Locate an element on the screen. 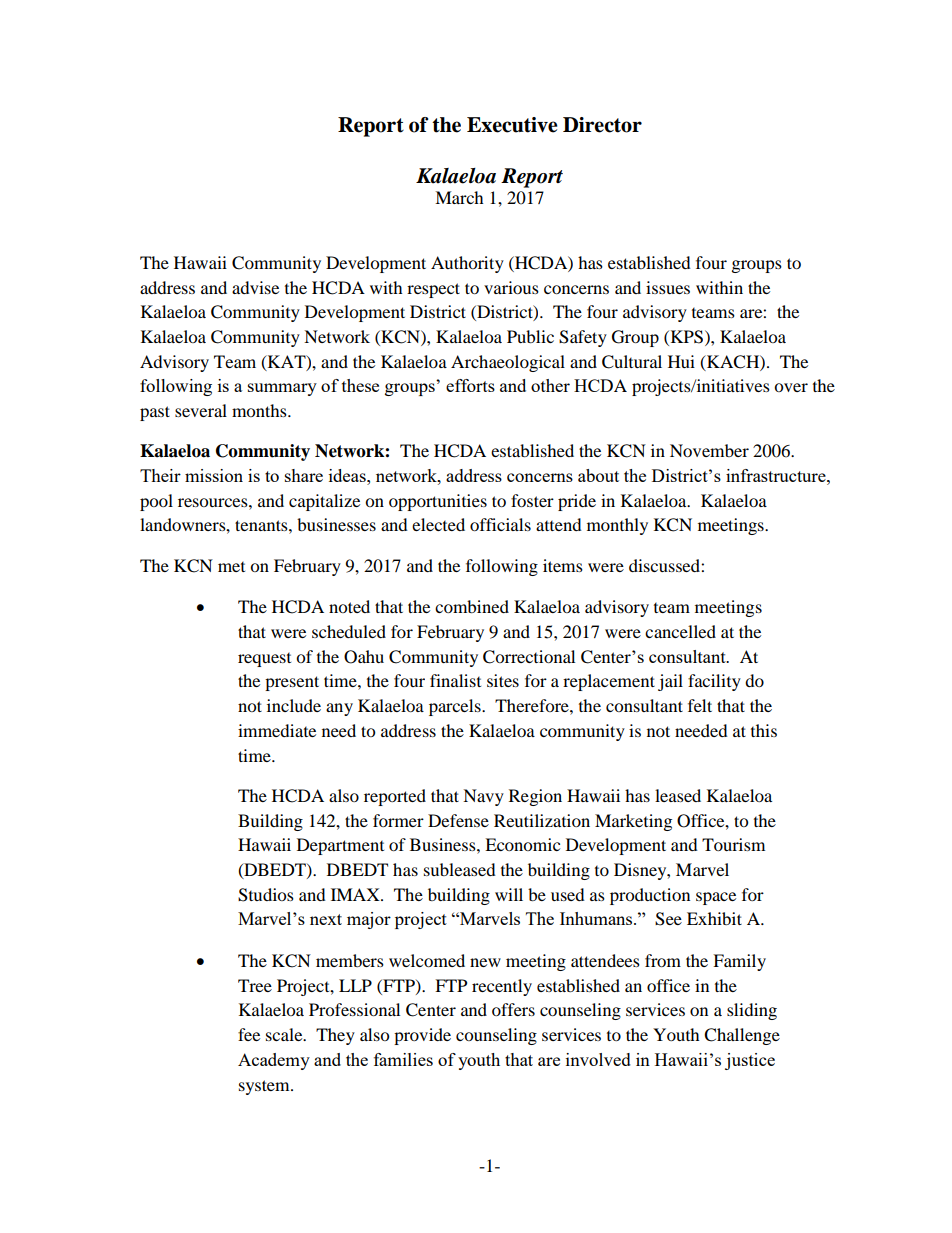 The width and height of the screenshot is (952, 1233). combined is located at coordinates (472, 606).
